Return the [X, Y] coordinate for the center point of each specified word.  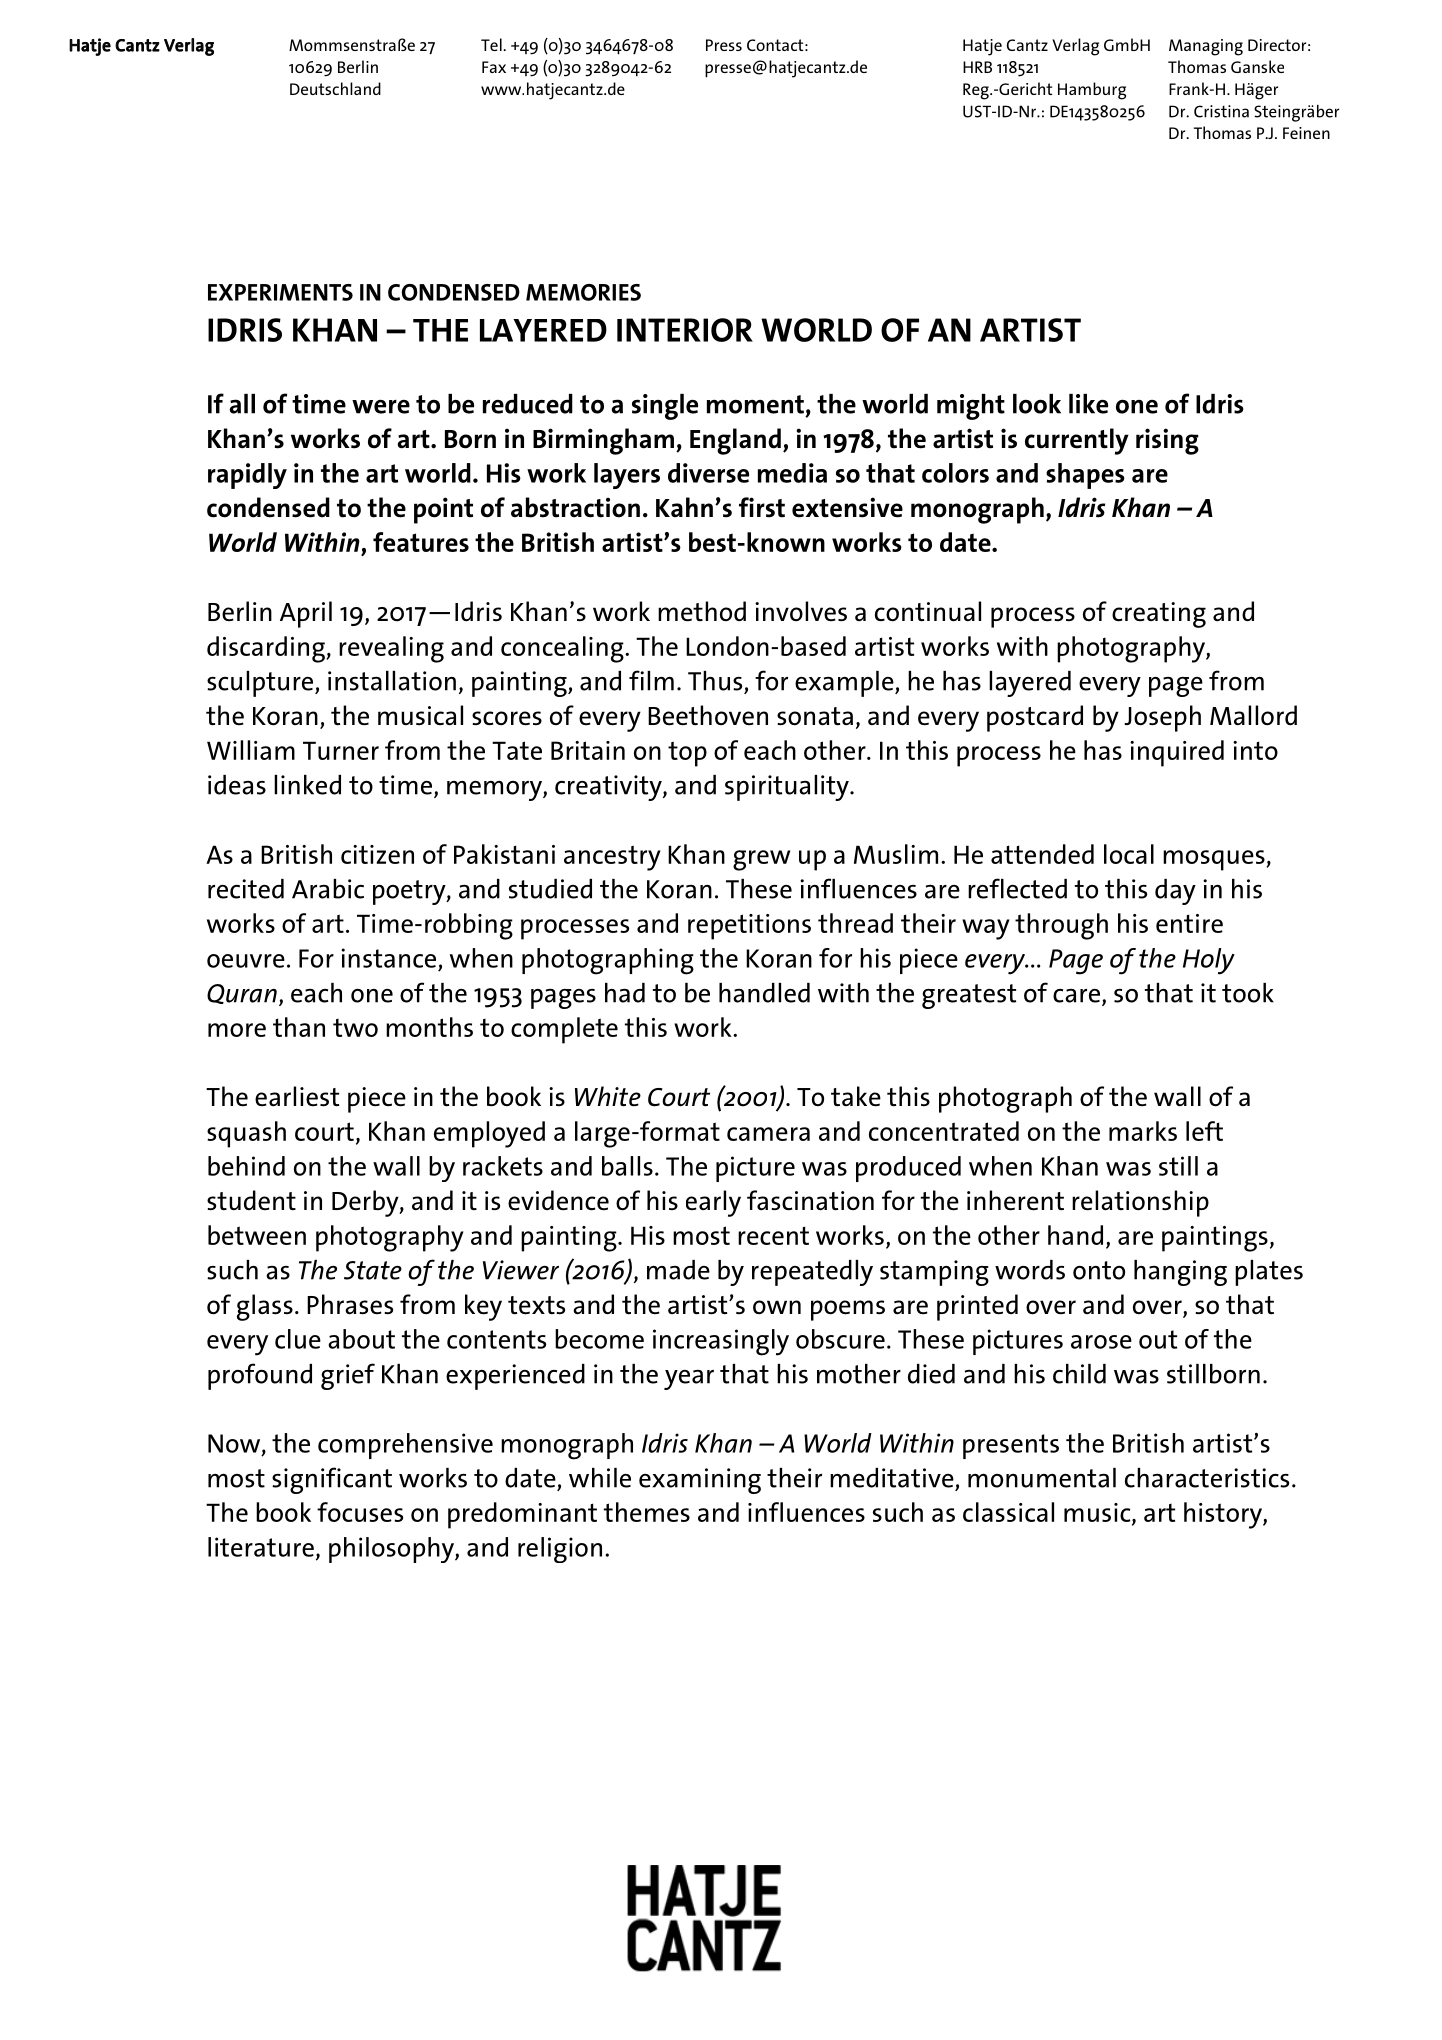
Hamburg [1092, 91]
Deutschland [335, 88]
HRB [977, 67]
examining [700, 1481]
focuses [360, 1512]
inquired [1177, 753]
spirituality [788, 788]
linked [307, 785]
